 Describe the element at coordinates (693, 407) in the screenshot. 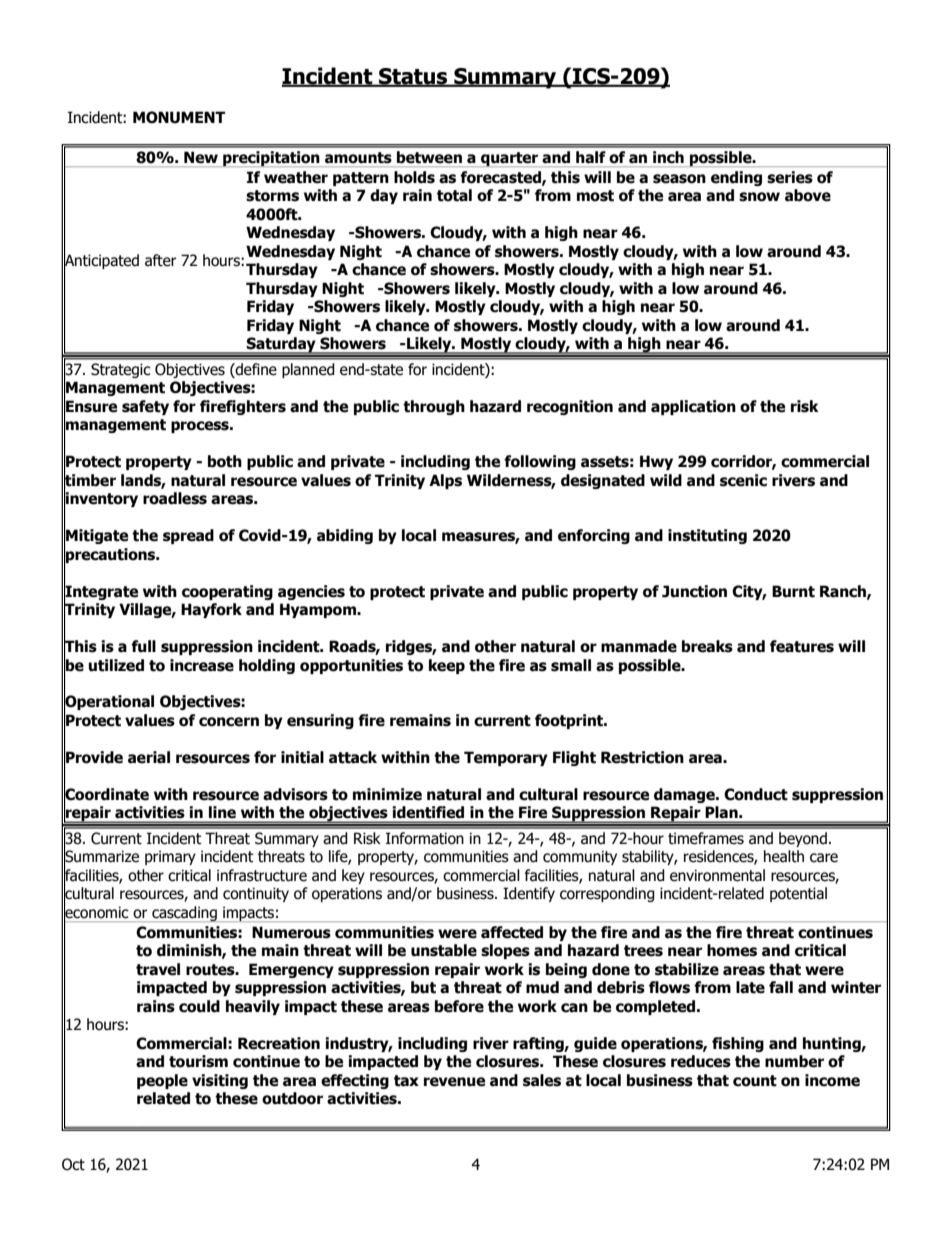

I see `application` at that location.
